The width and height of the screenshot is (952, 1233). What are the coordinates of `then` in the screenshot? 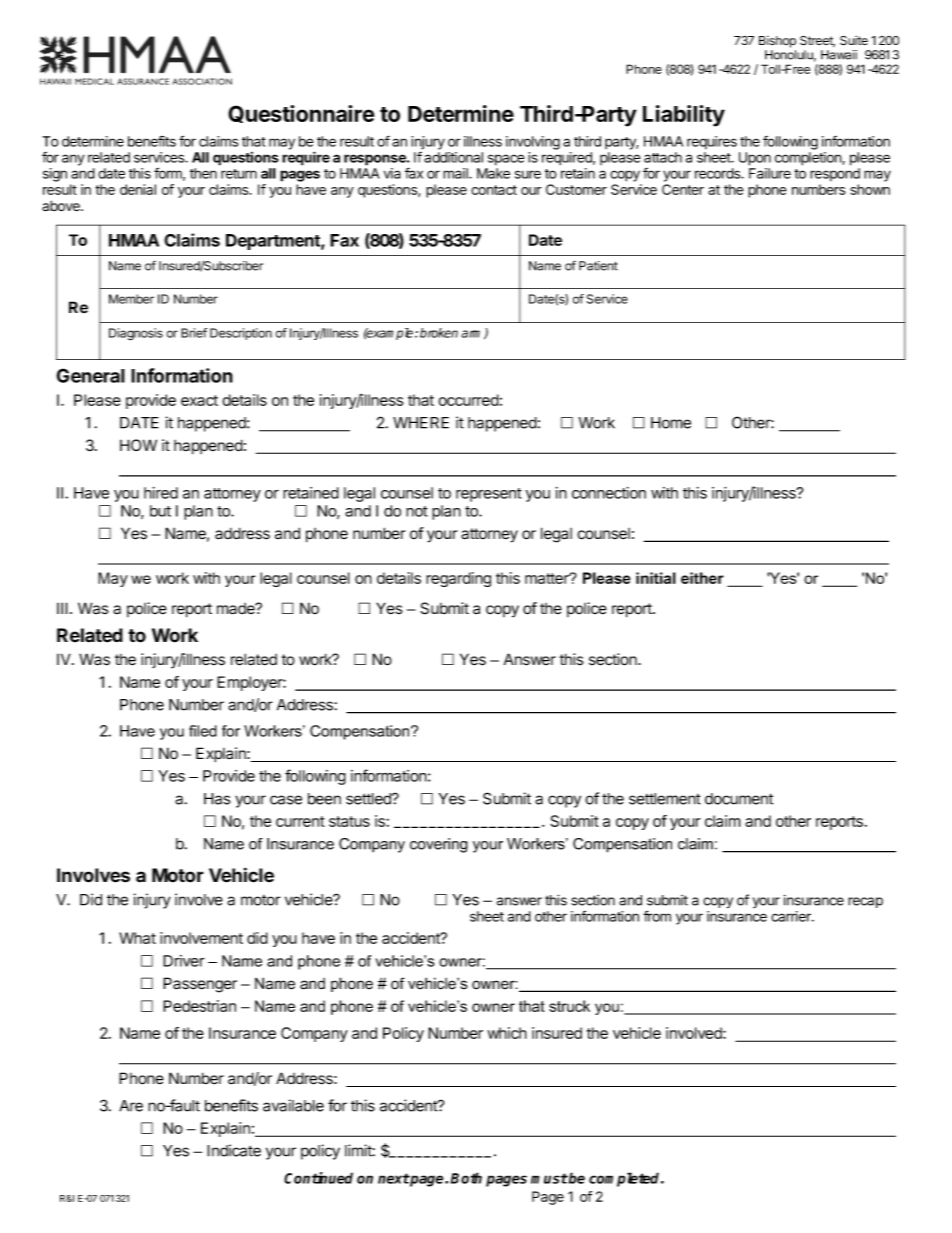 It's located at (203, 173).
